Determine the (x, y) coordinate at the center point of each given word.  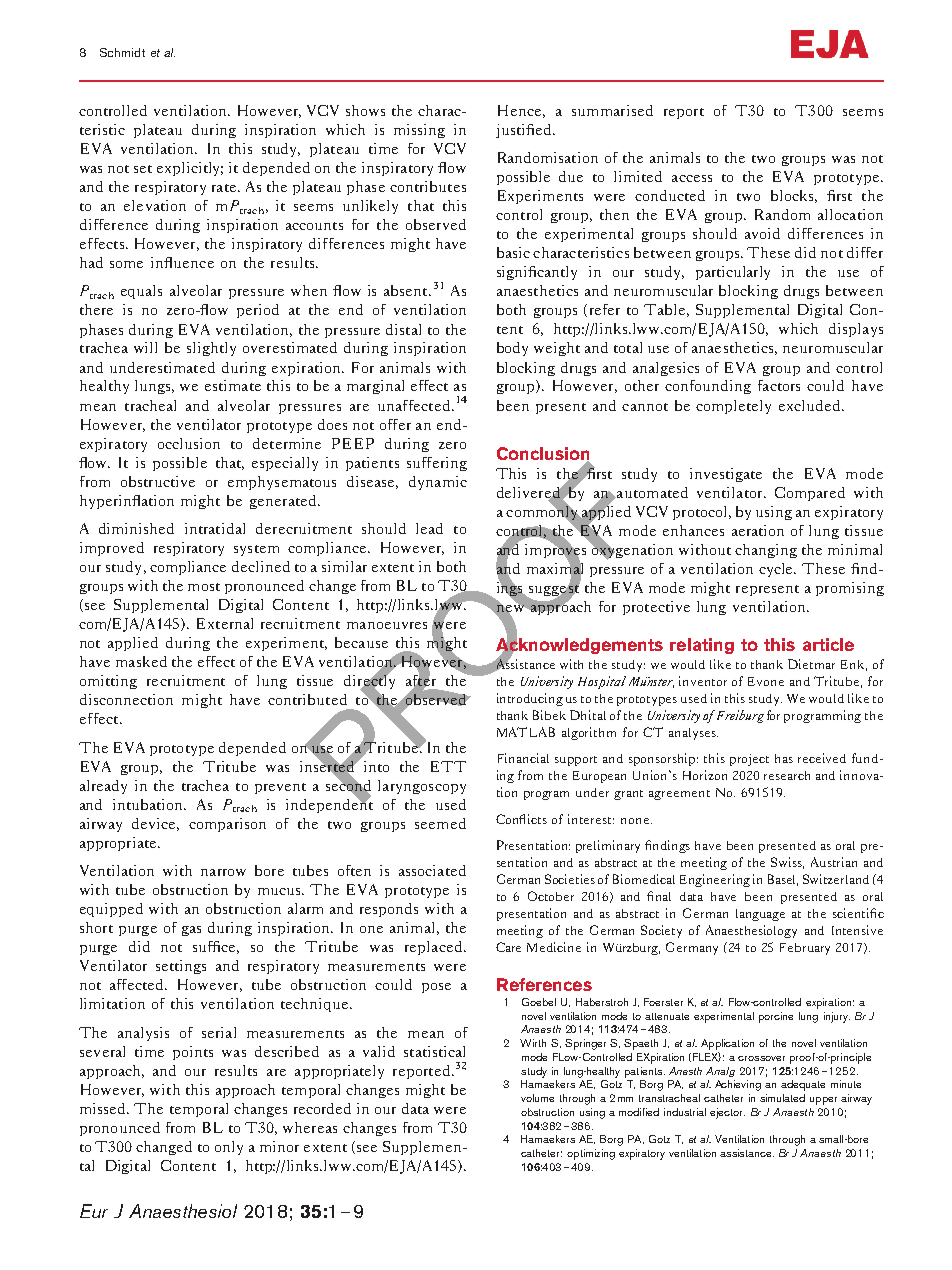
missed (104, 1108)
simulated (782, 1098)
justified (523, 131)
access (692, 178)
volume (537, 1098)
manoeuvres (387, 625)
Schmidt (122, 52)
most (204, 587)
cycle (777, 570)
